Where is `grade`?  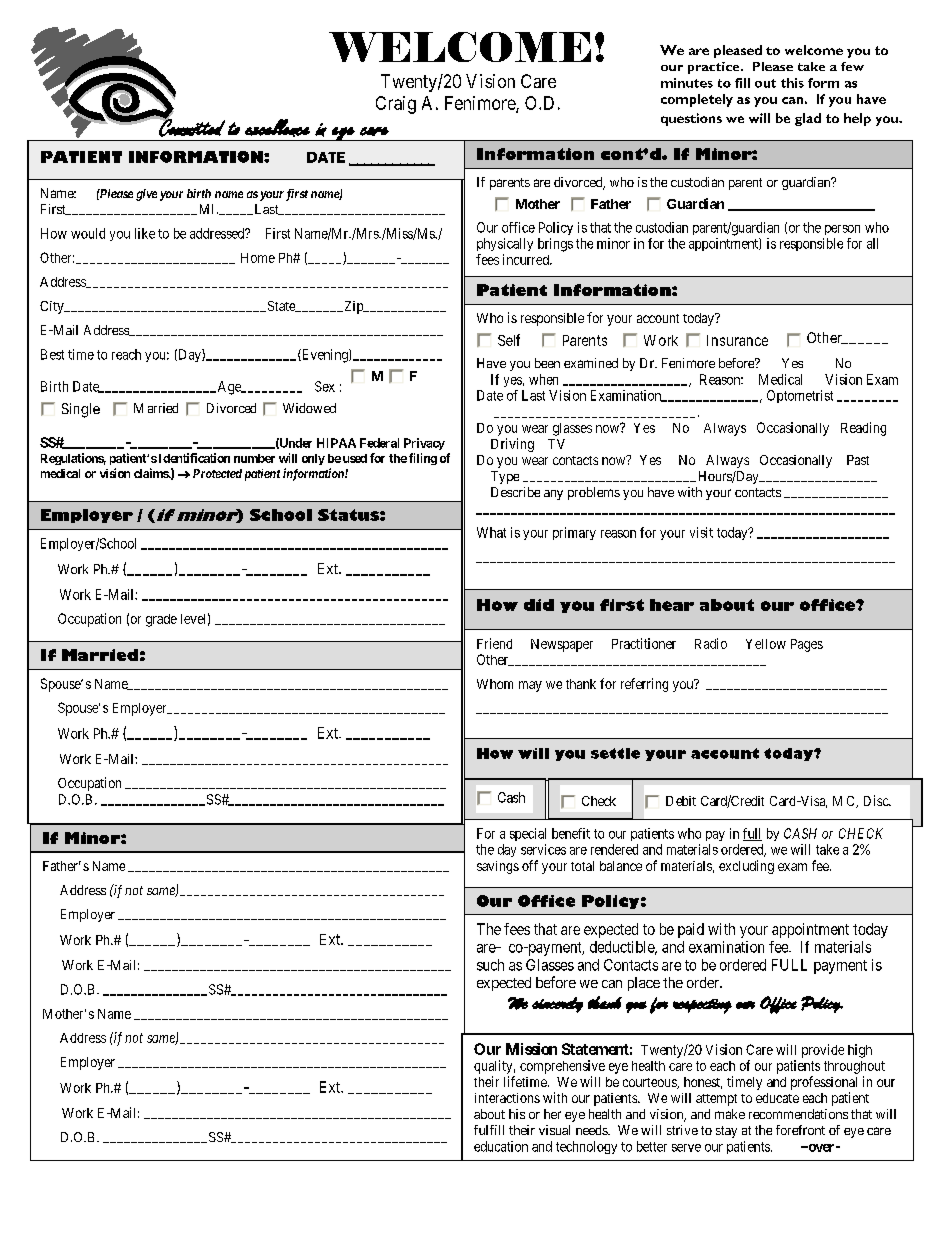
grade is located at coordinates (161, 620).
